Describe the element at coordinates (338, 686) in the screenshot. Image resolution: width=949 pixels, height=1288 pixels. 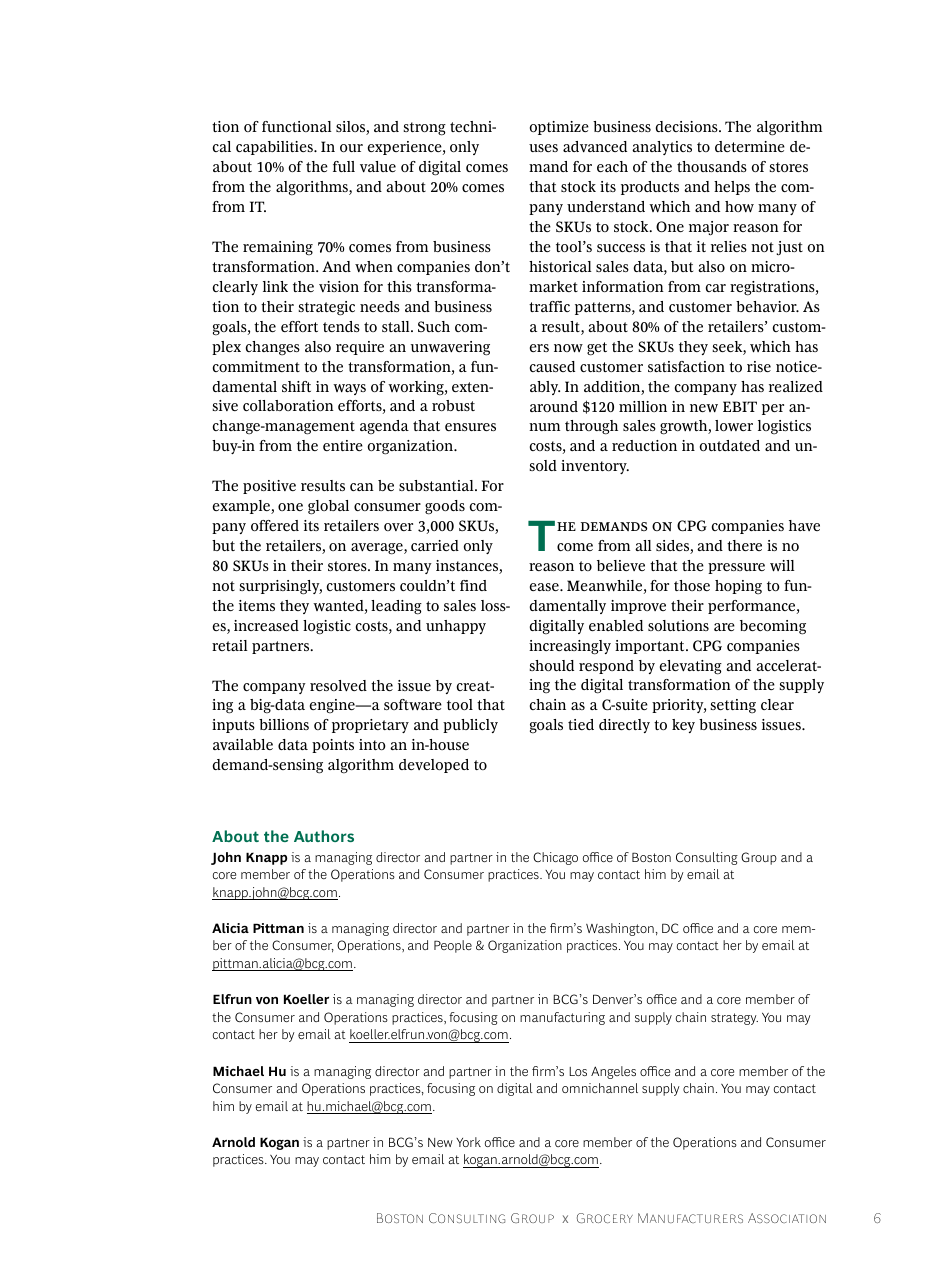
I see `resolved` at that location.
